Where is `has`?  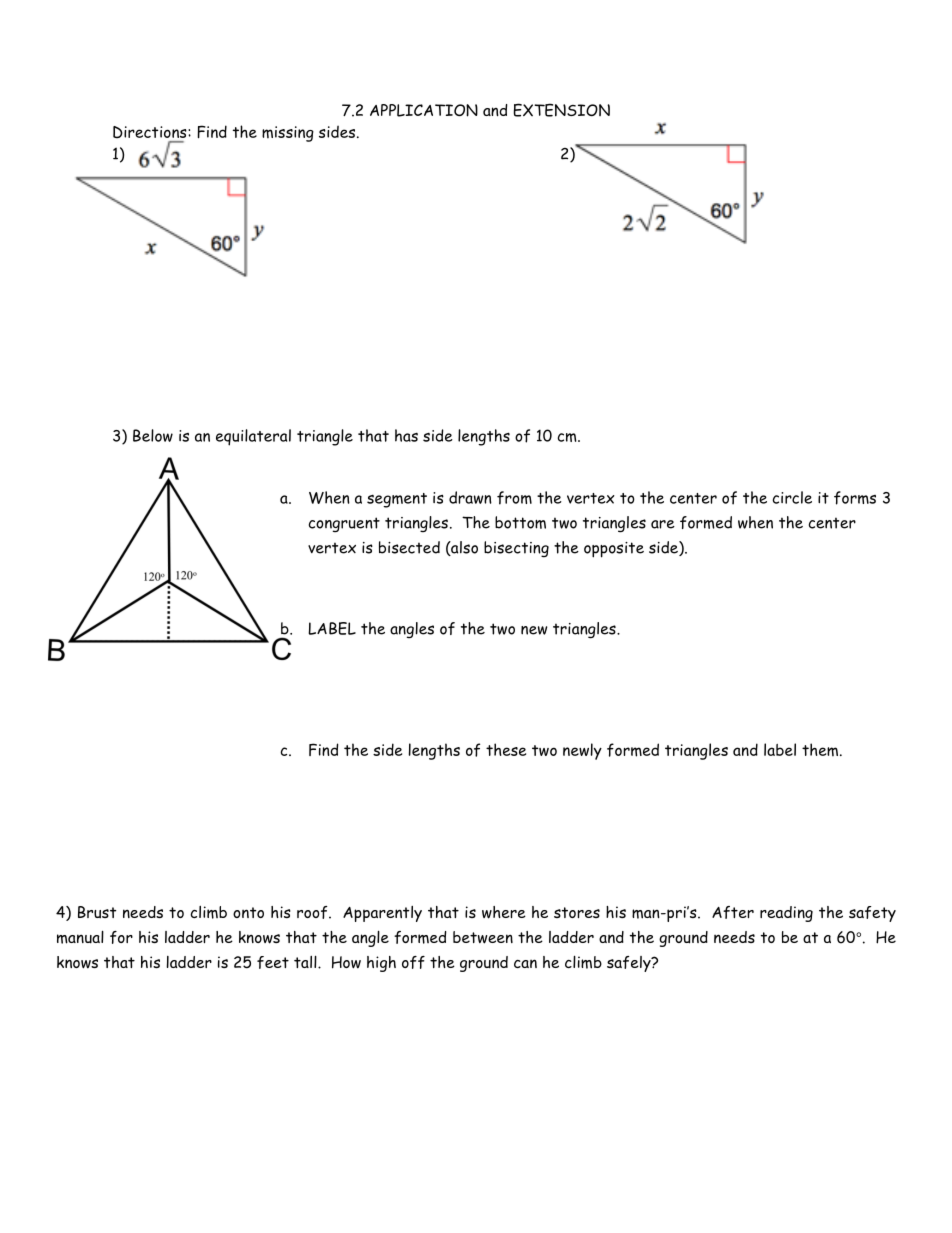 has is located at coordinates (406, 435).
